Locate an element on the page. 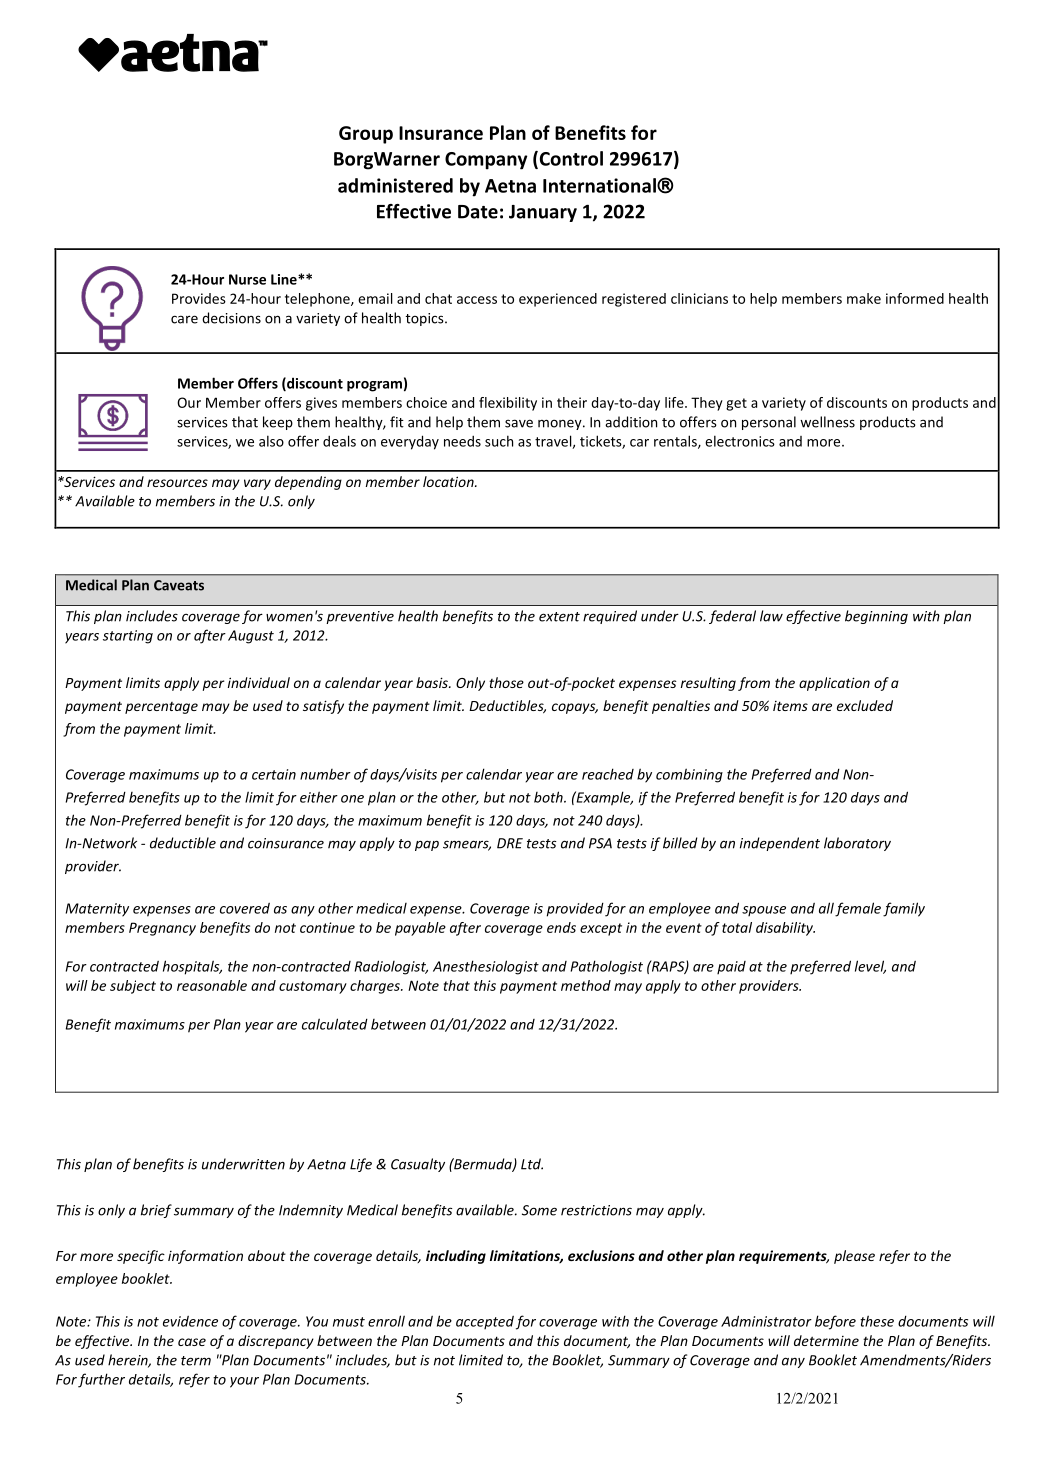 This page has height=1482, width=1048. Nurse is located at coordinates (247, 279).
